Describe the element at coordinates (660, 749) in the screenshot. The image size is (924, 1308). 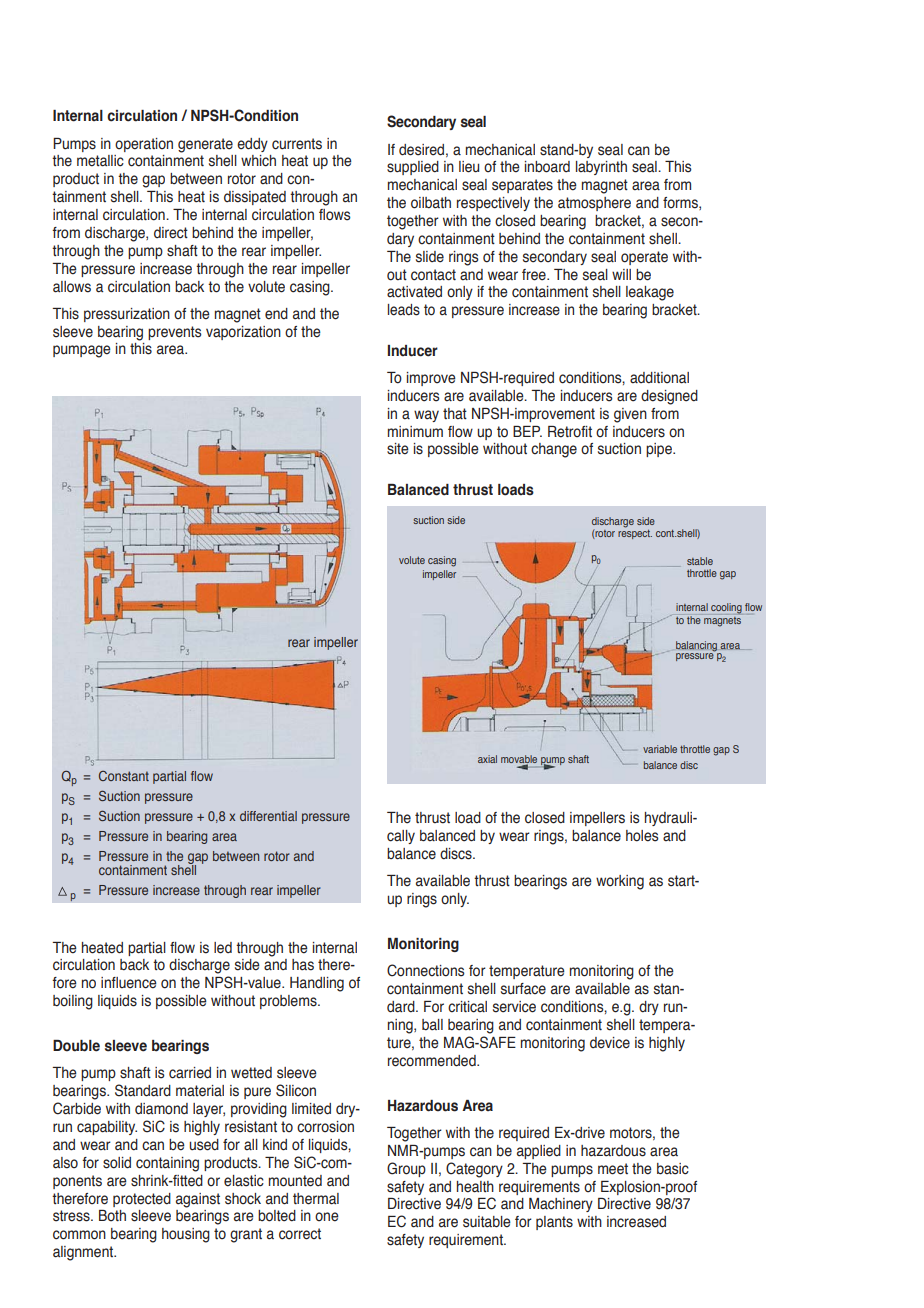
I see `variable` at that location.
